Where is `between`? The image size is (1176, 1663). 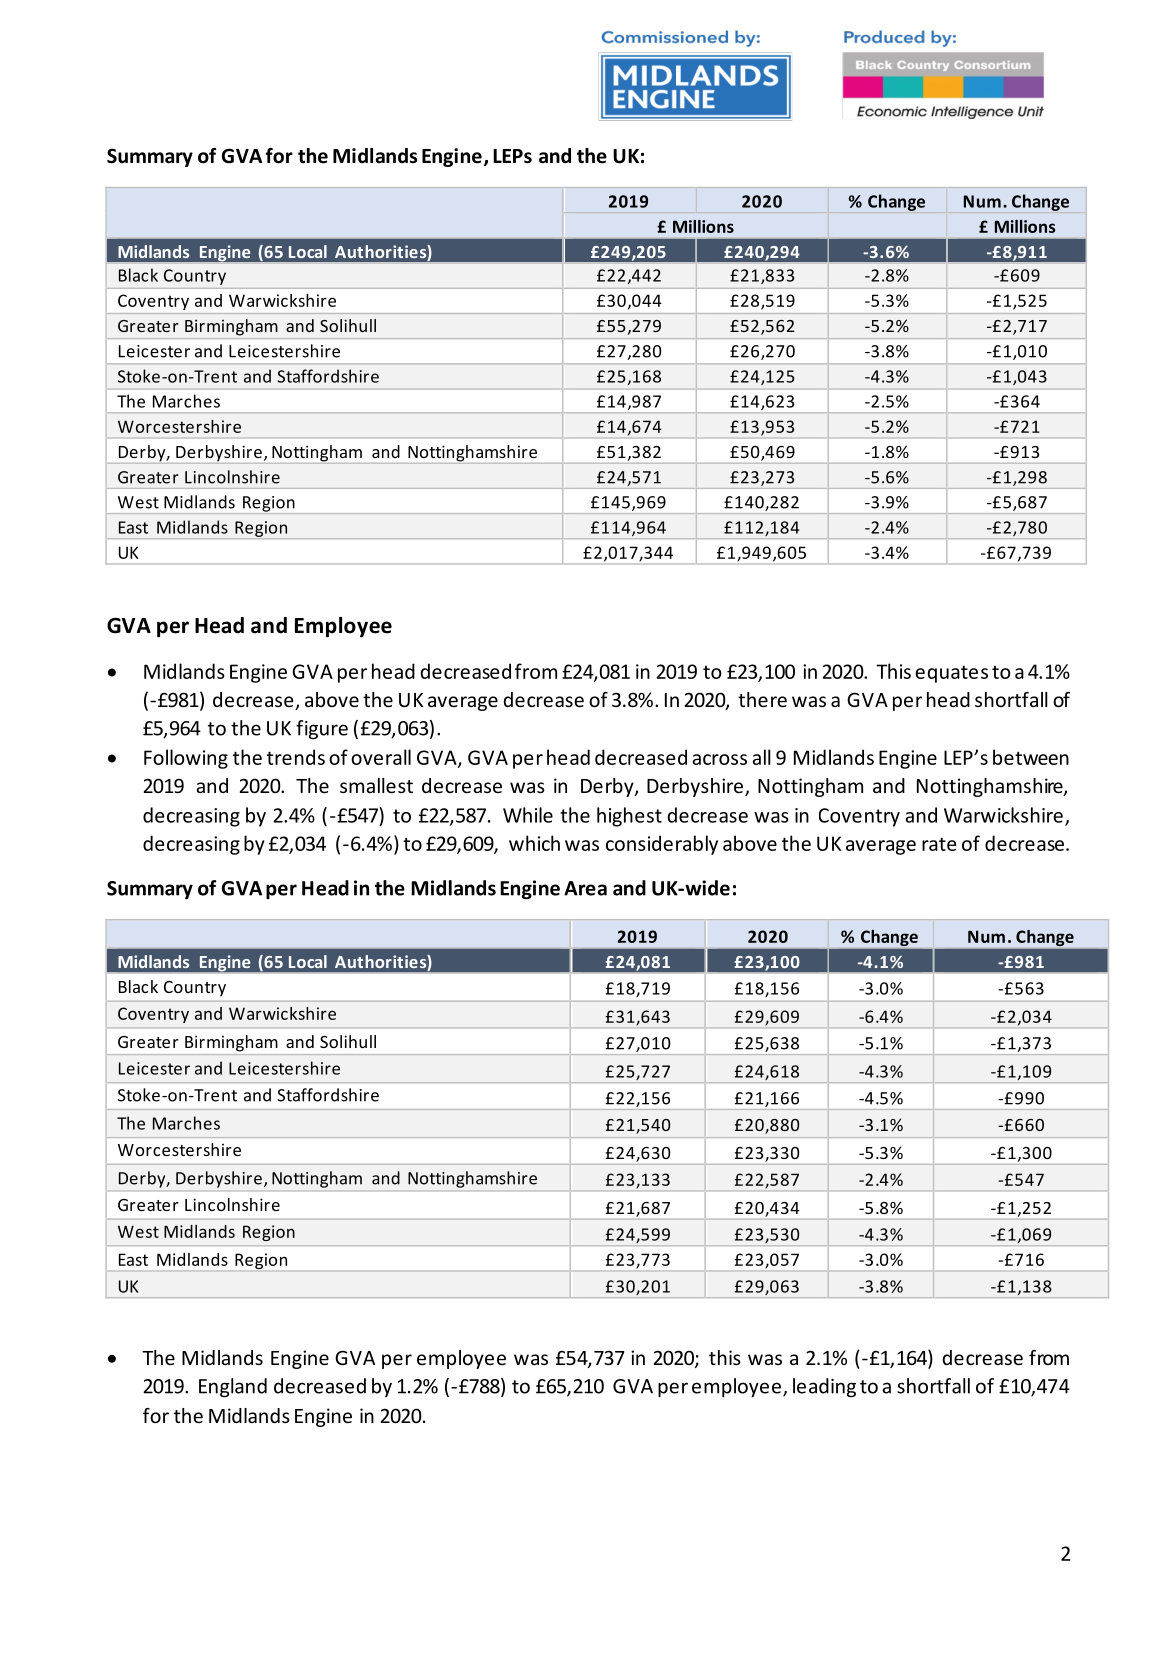
between is located at coordinates (1031, 757).
